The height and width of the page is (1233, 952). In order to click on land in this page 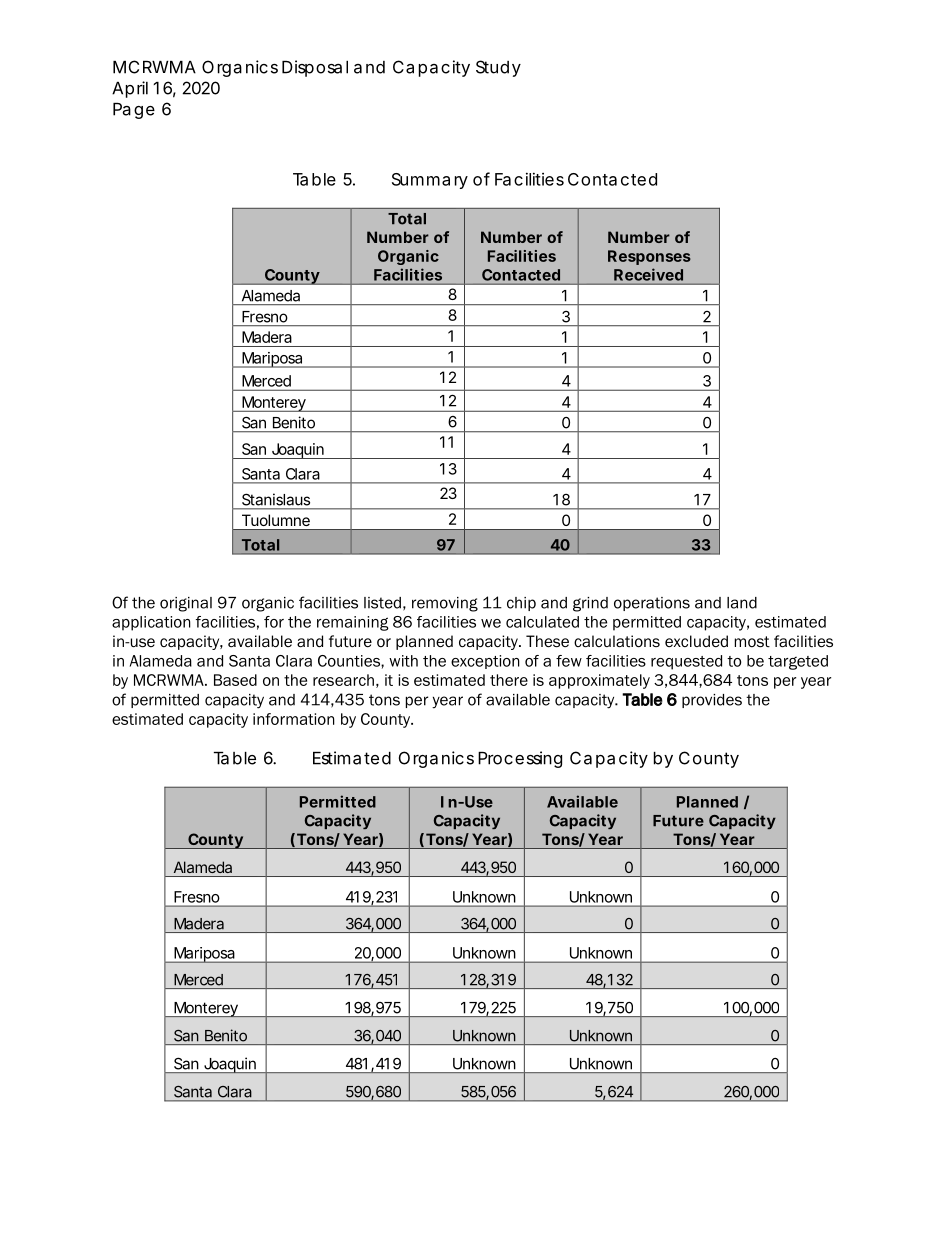, I will do `click(742, 603)`.
